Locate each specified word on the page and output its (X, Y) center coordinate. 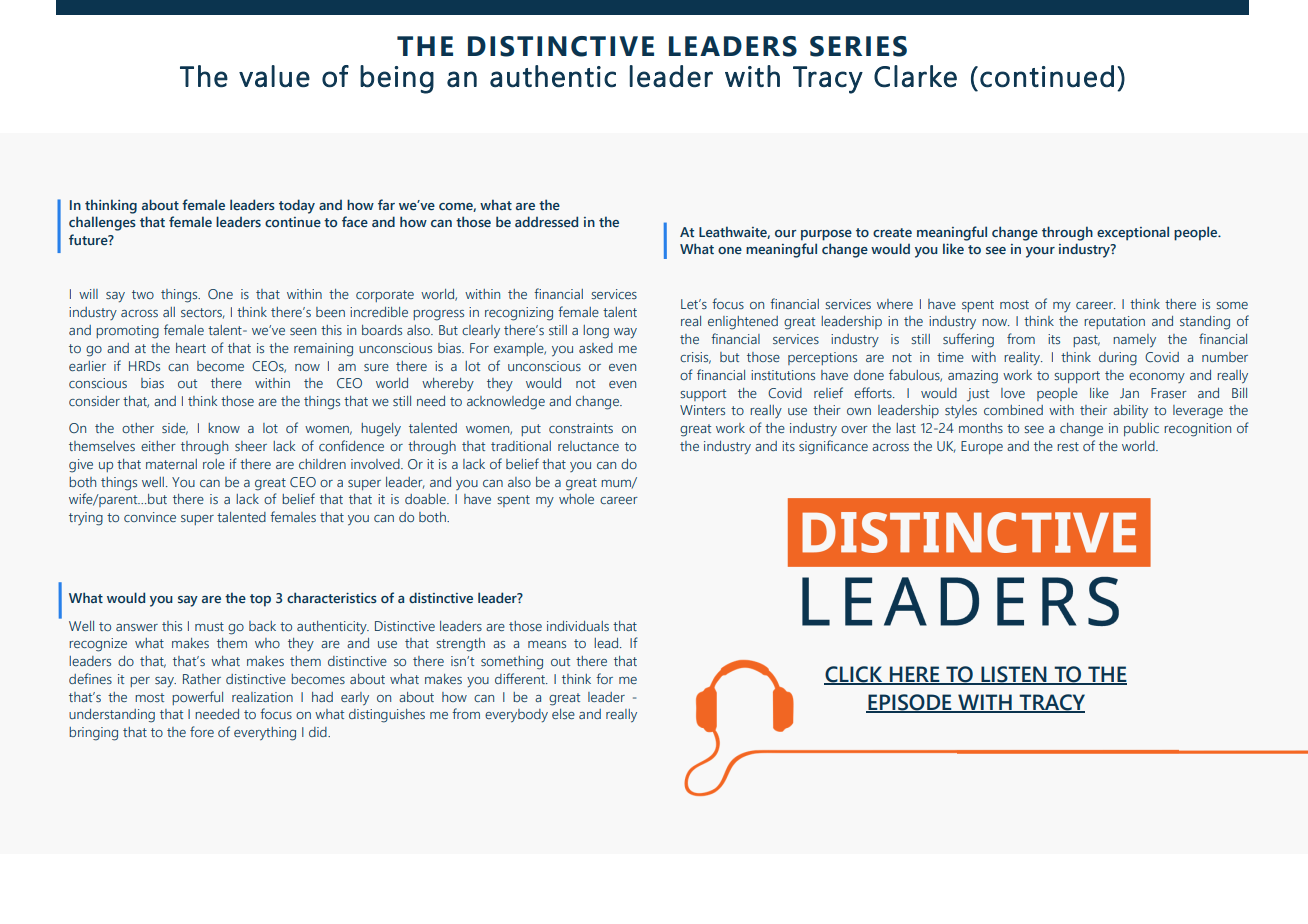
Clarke (915, 76)
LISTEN (1014, 675)
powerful (197, 698)
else (563, 714)
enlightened (743, 323)
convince (150, 517)
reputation (1114, 322)
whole (576, 499)
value (274, 76)
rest (1068, 446)
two (143, 294)
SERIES (858, 46)
